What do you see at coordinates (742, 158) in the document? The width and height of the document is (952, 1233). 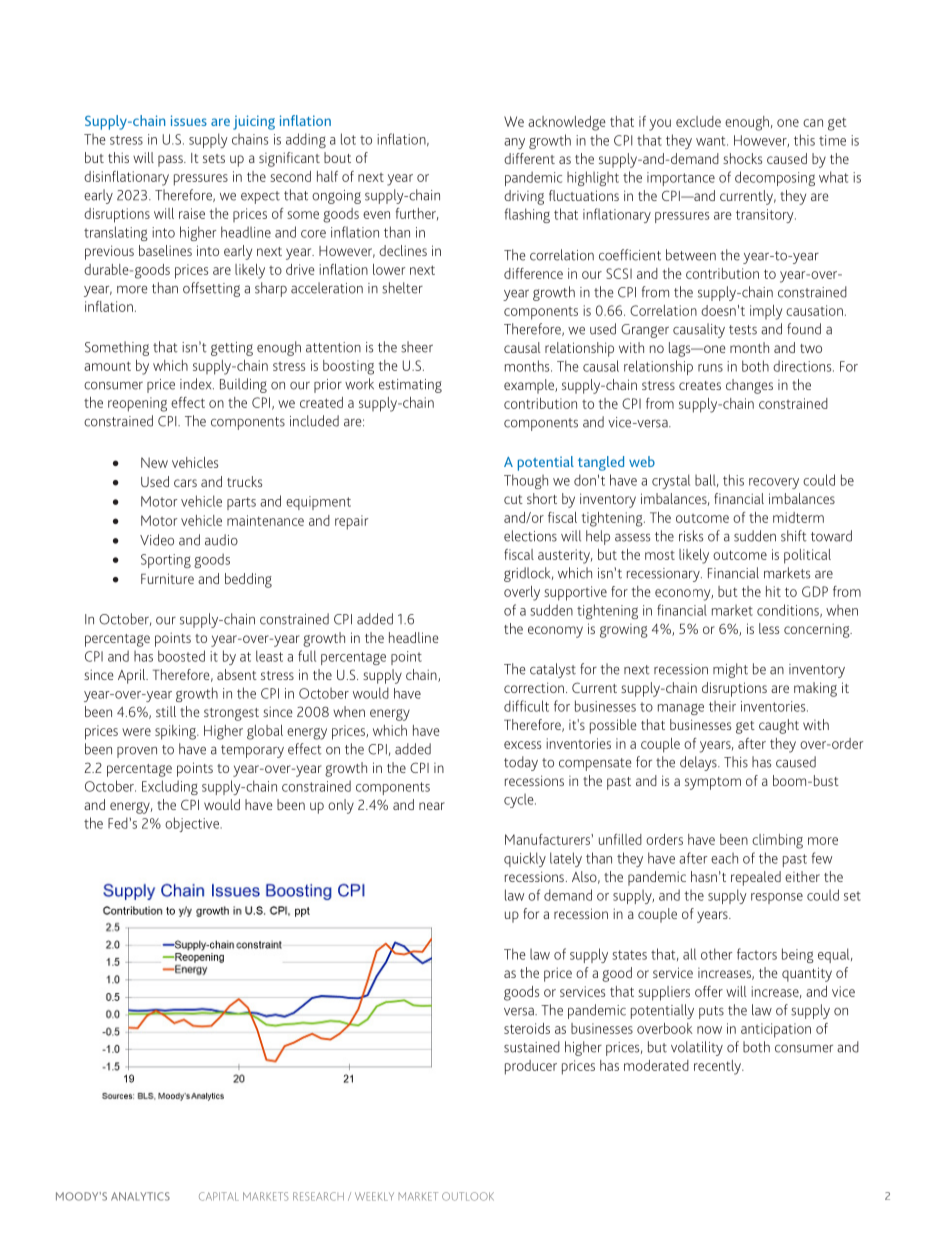 I see `shocks` at bounding box center [742, 158].
